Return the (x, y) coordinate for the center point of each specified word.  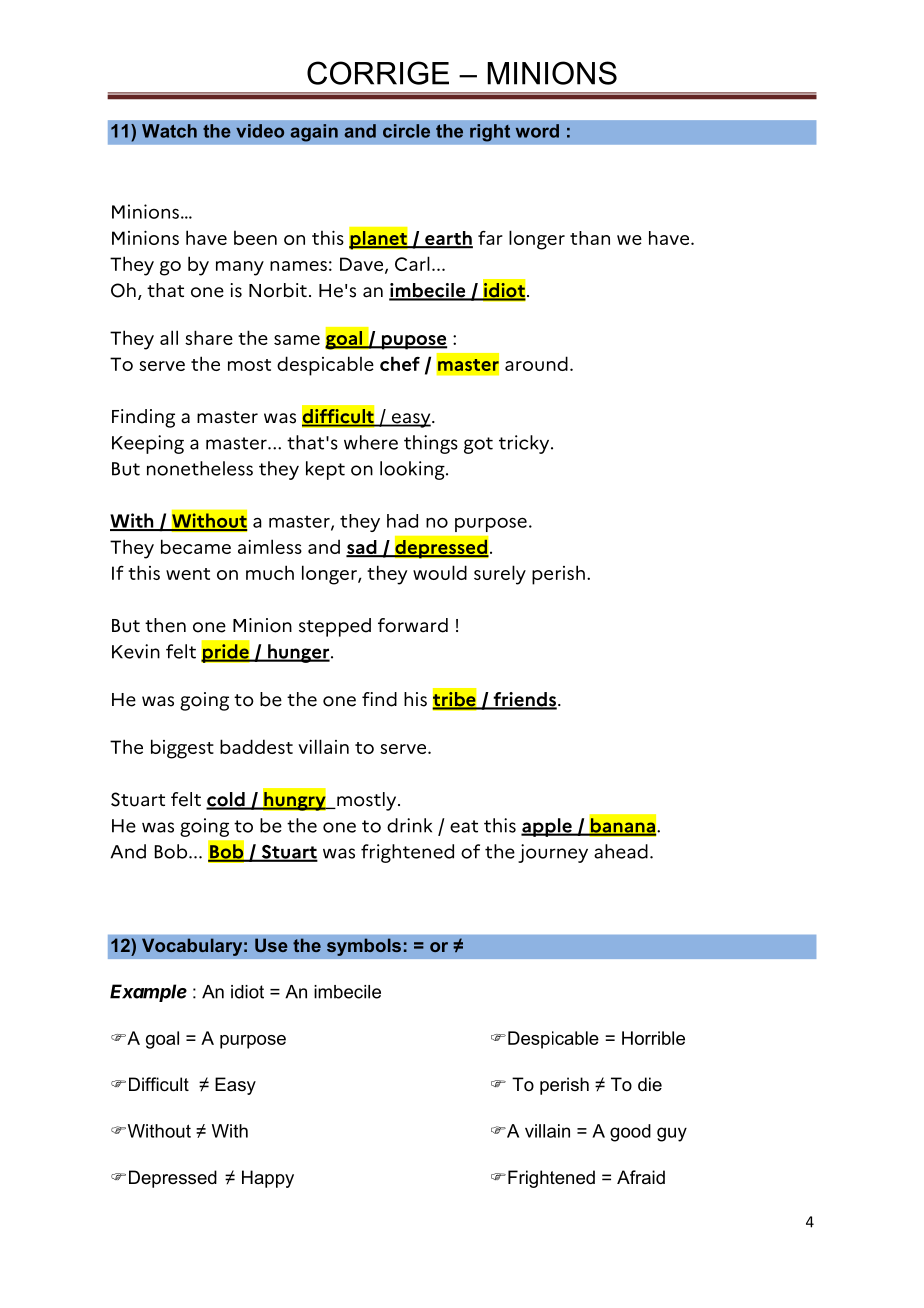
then (165, 625)
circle (406, 131)
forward (413, 625)
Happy (268, 1179)
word (537, 131)
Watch (169, 131)
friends (524, 700)
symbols (365, 947)
